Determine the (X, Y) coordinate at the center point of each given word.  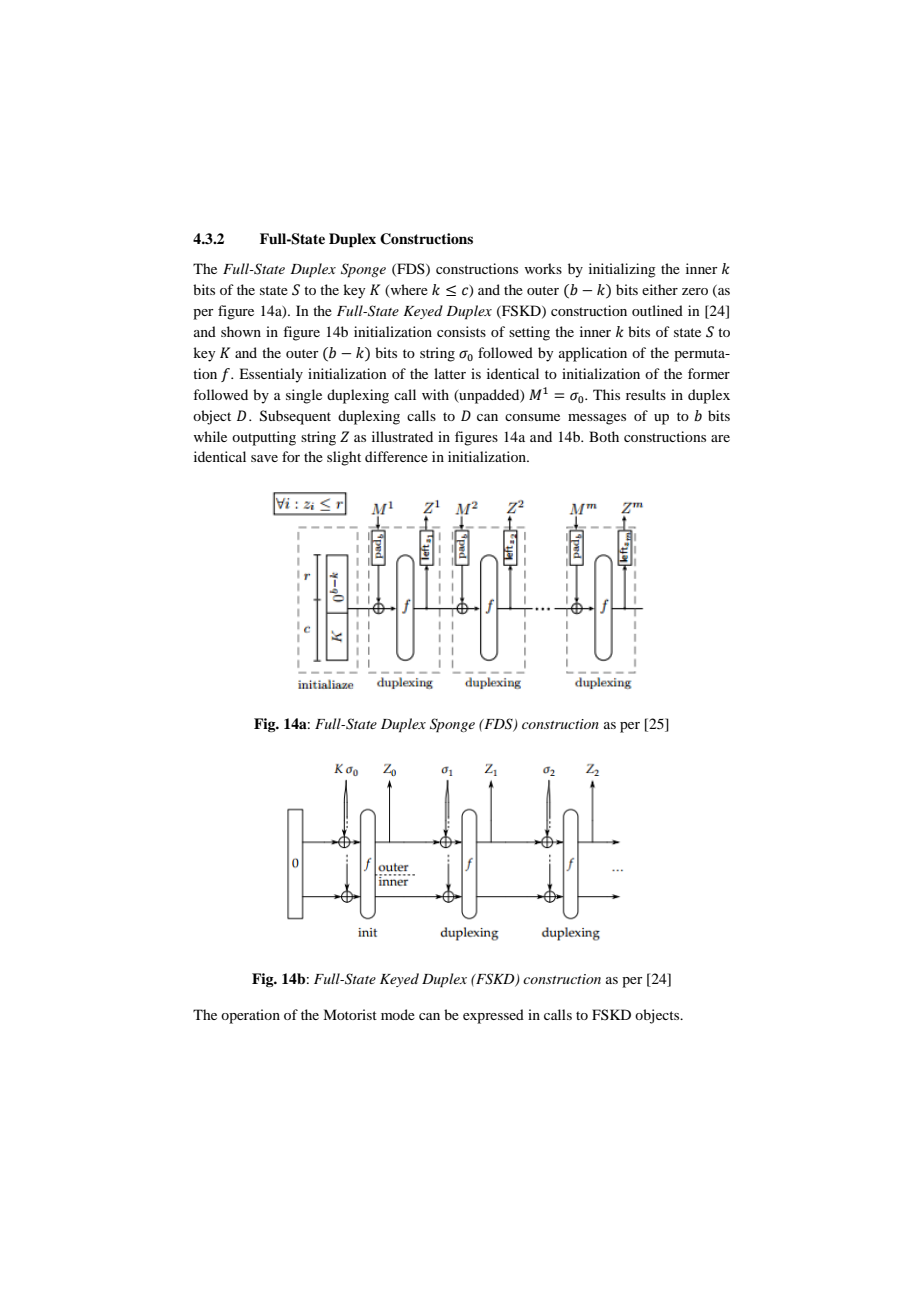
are (720, 438)
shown (241, 331)
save (264, 458)
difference (396, 456)
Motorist (350, 1014)
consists (461, 331)
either (660, 289)
